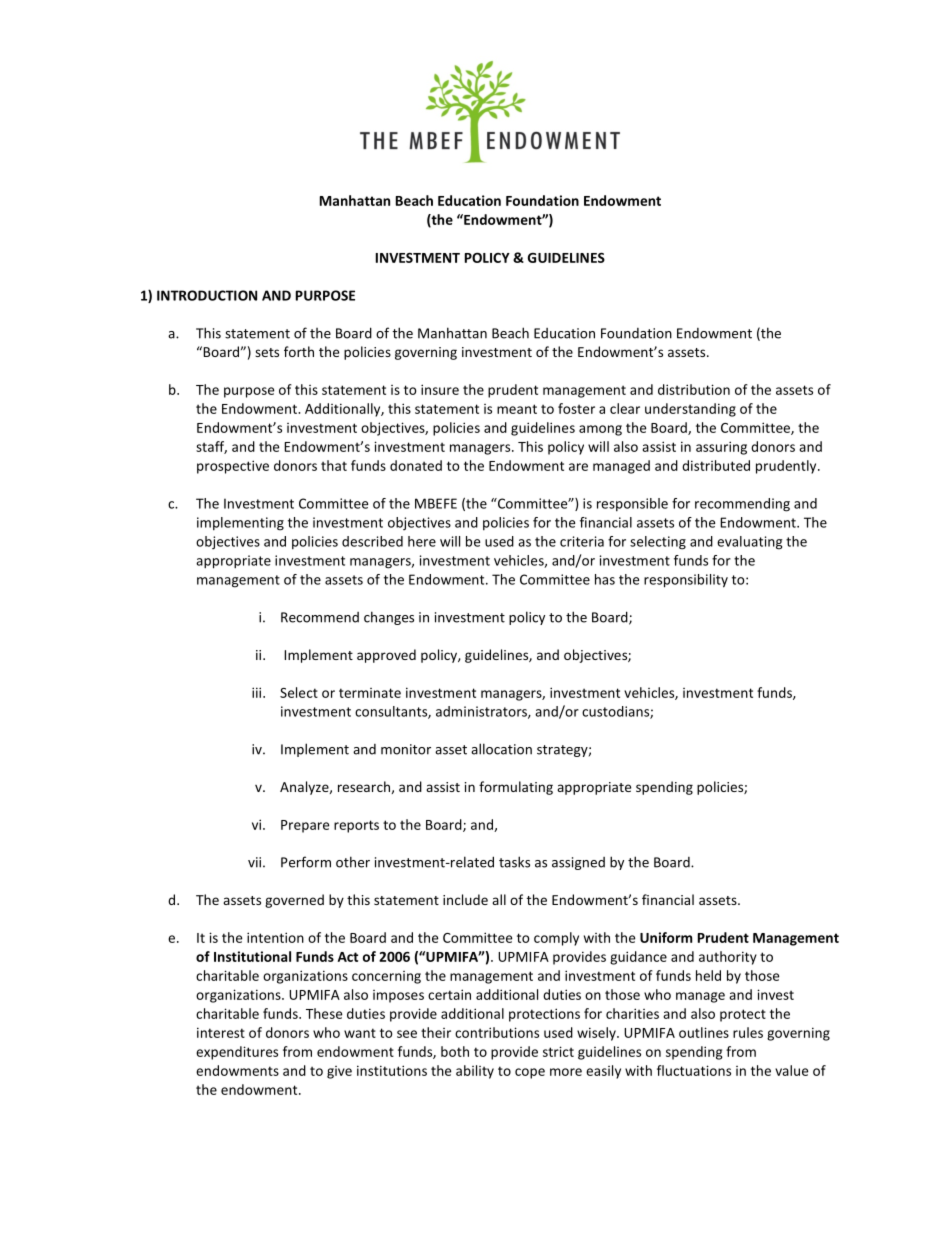 The width and height of the screenshot is (952, 1233). I want to click on insure, so click(440, 389).
